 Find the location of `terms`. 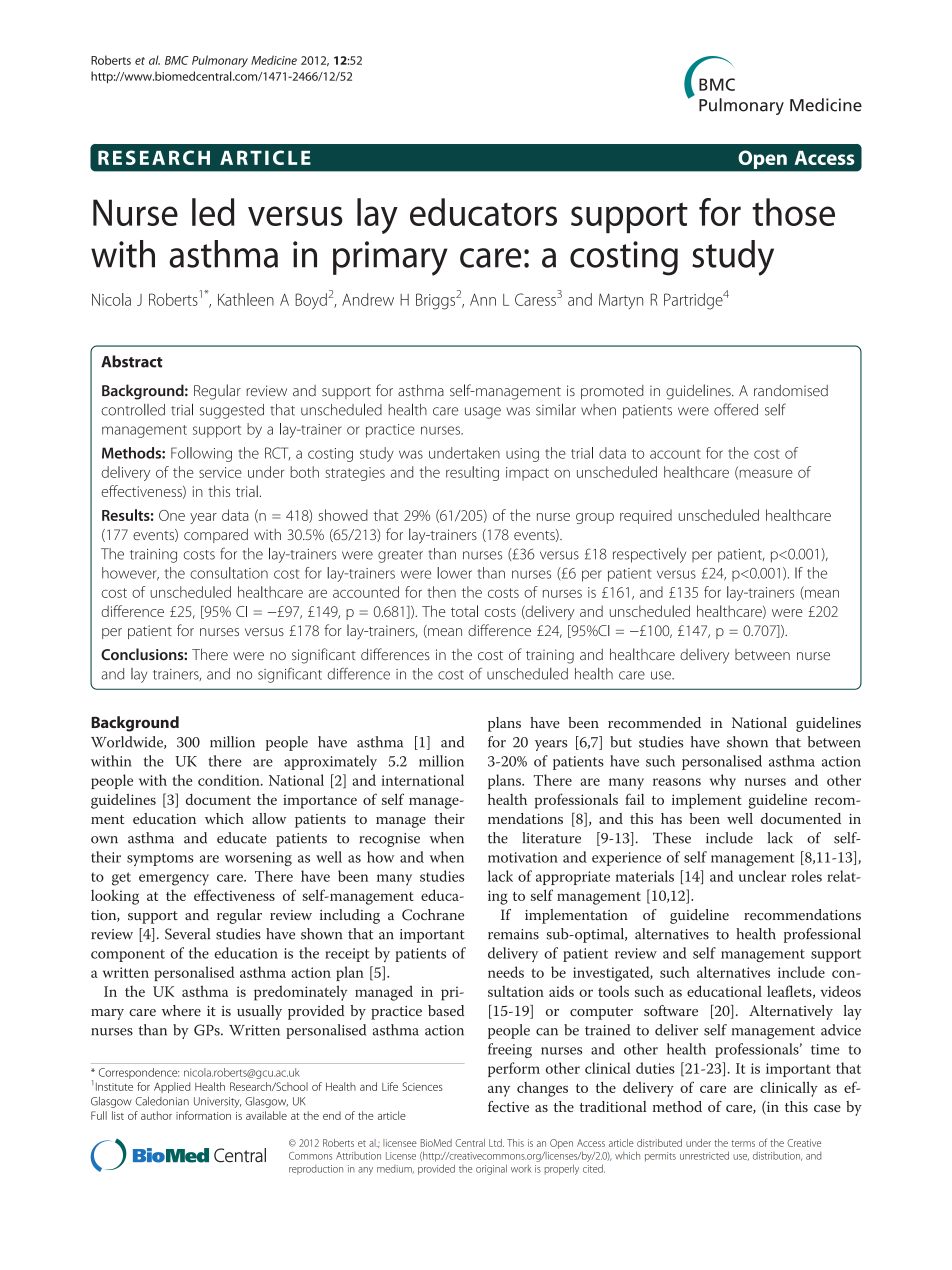

terms is located at coordinates (743, 1143).
